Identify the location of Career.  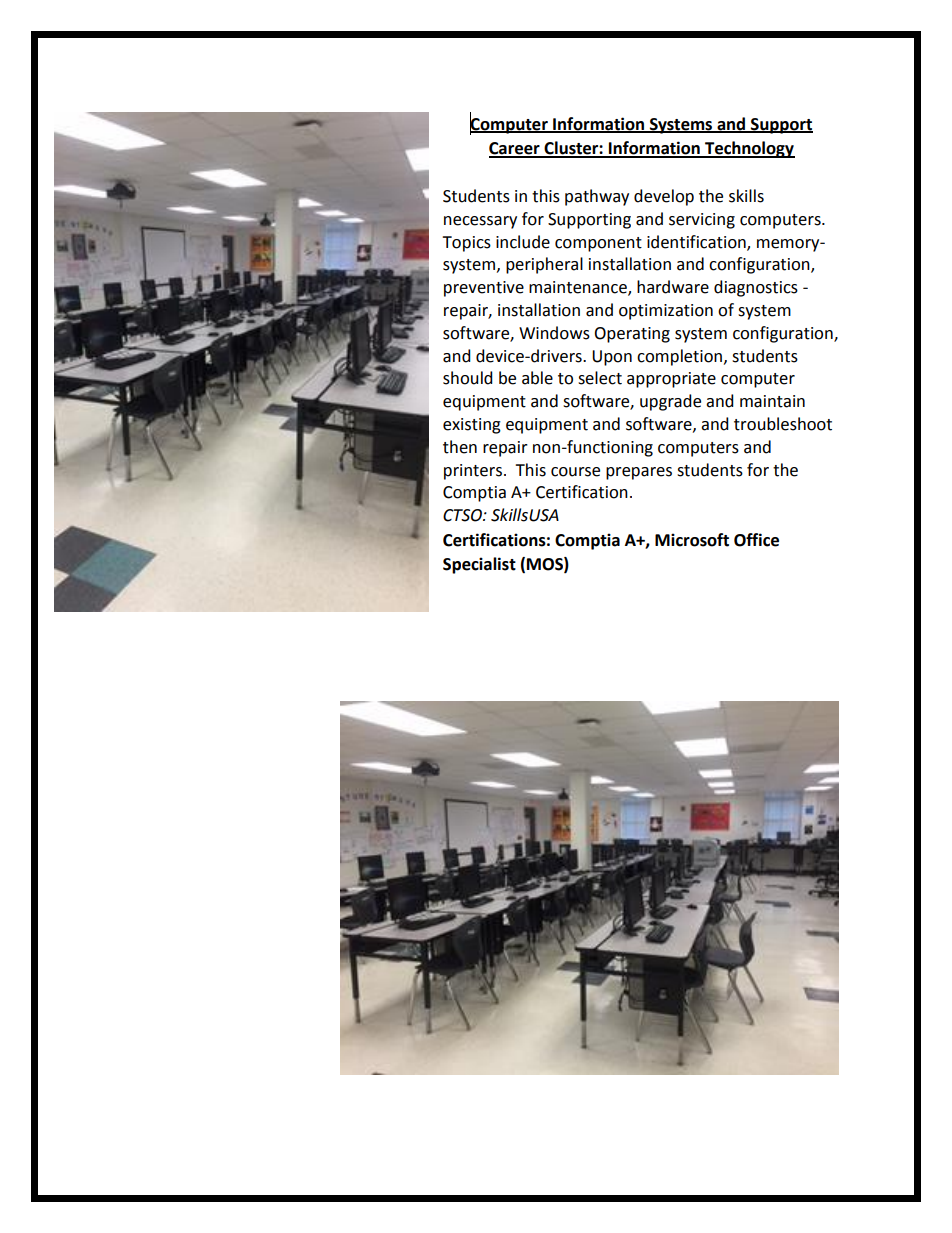
(515, 149).
